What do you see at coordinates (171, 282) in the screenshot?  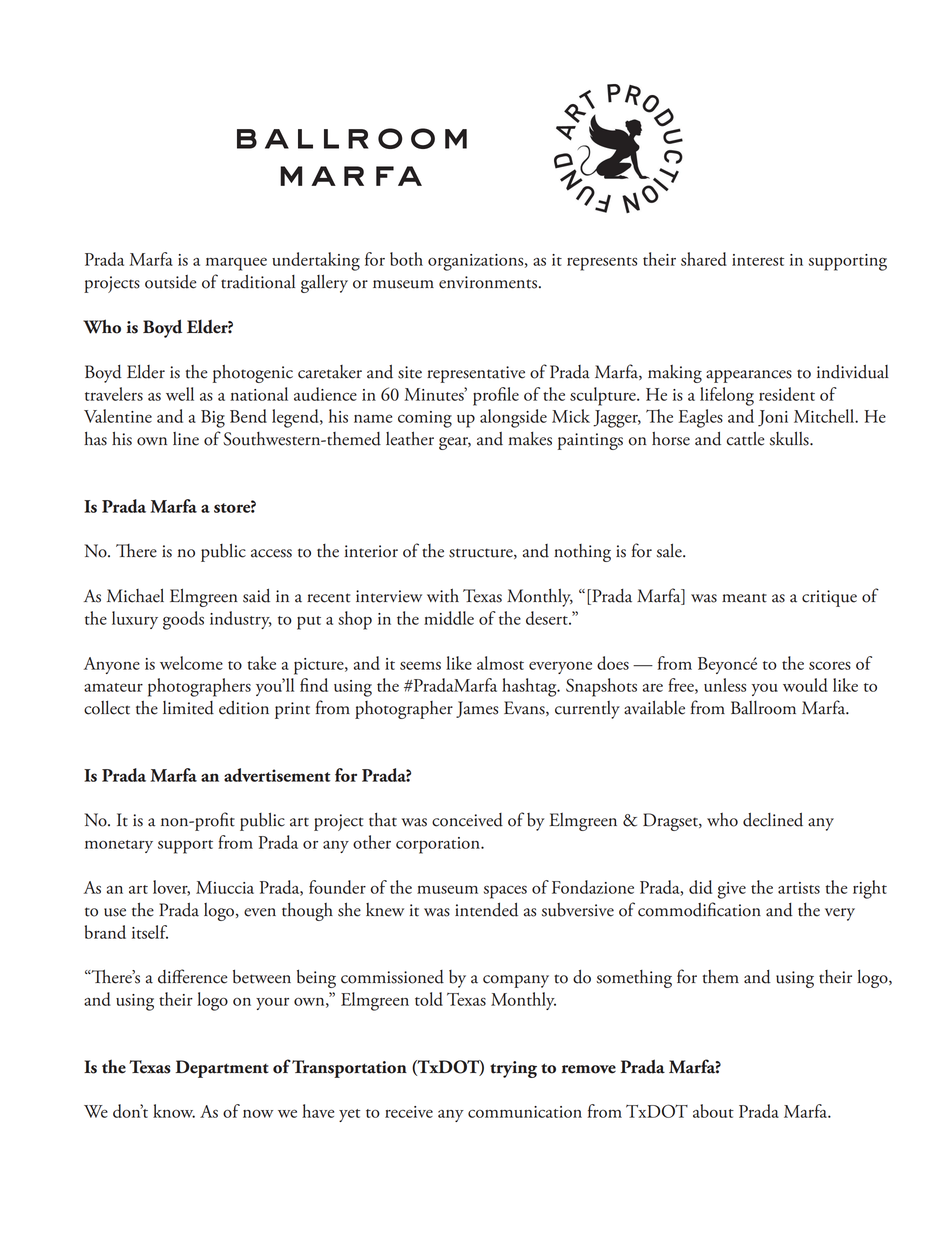 I see `outside` at bounding box center [171, 282].
